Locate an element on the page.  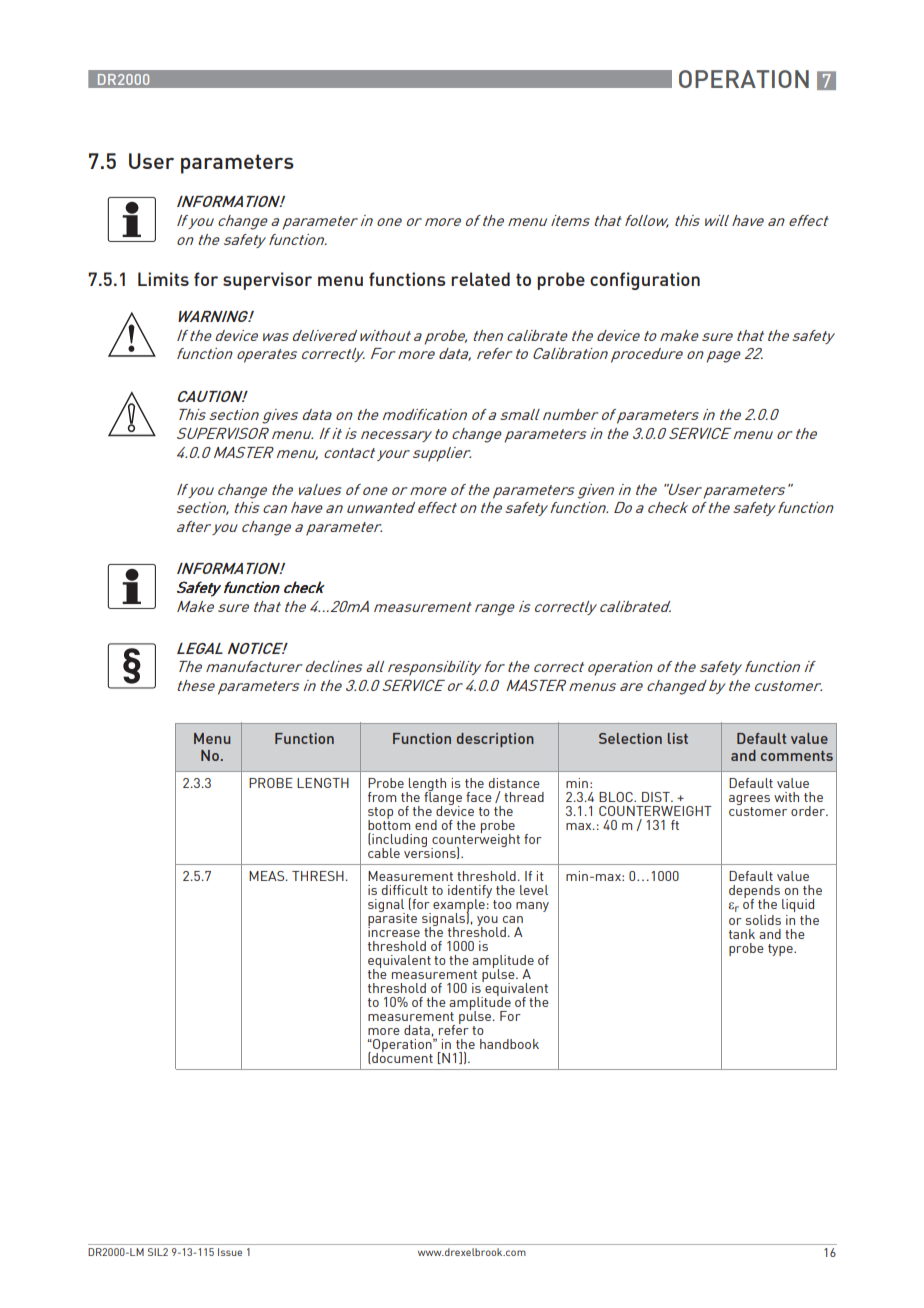
Issue is located at coordinates (230, 1252).
